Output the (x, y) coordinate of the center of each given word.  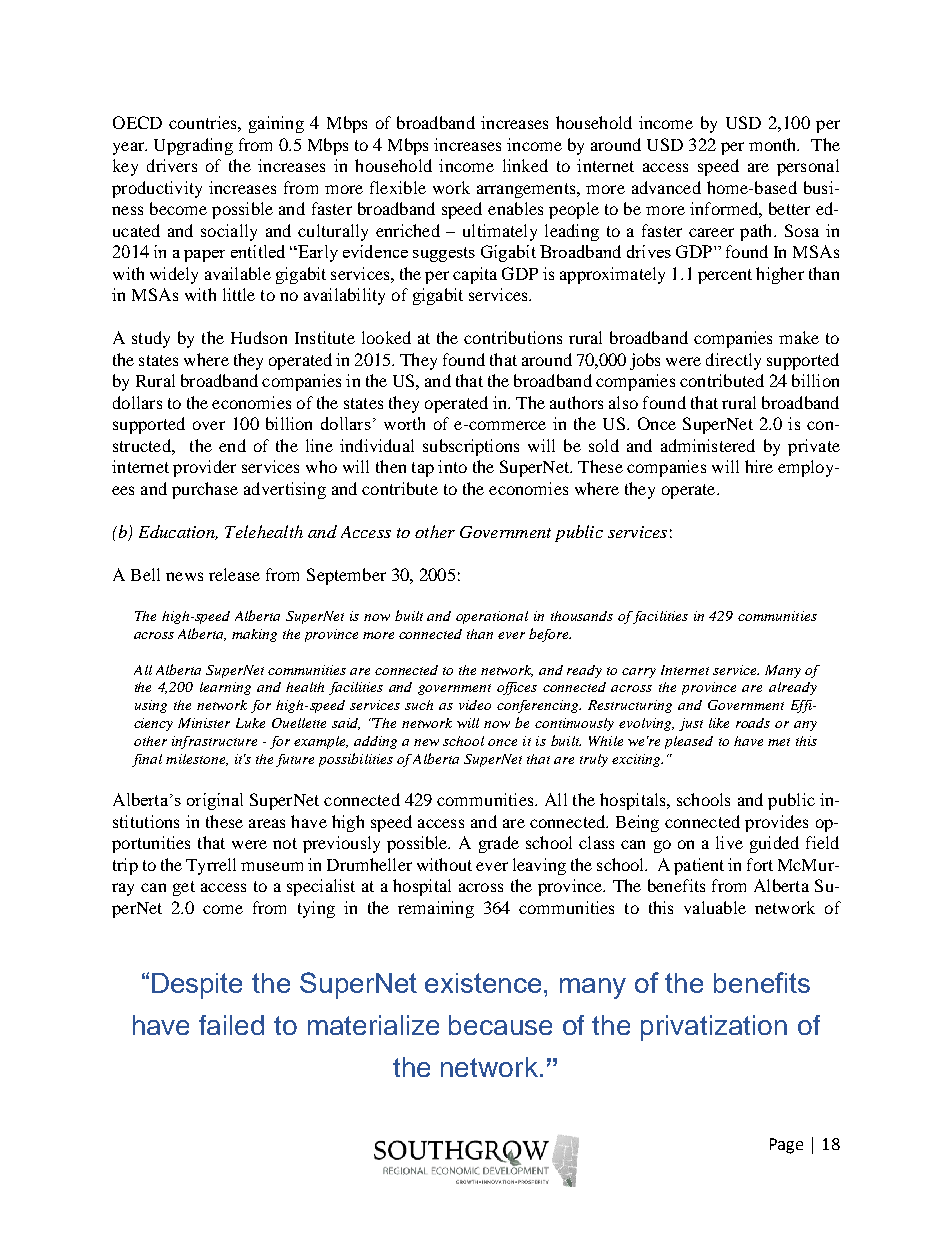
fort (760, 864)
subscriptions (471, 447)
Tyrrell (211, 866)
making (254, 635)
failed (231, 1025)
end (232, 445)
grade (499, 844)
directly (733, 361)
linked (525, 165)
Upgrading (193, 146)
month (774, 144)
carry (639, 673)
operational (492, 617)
